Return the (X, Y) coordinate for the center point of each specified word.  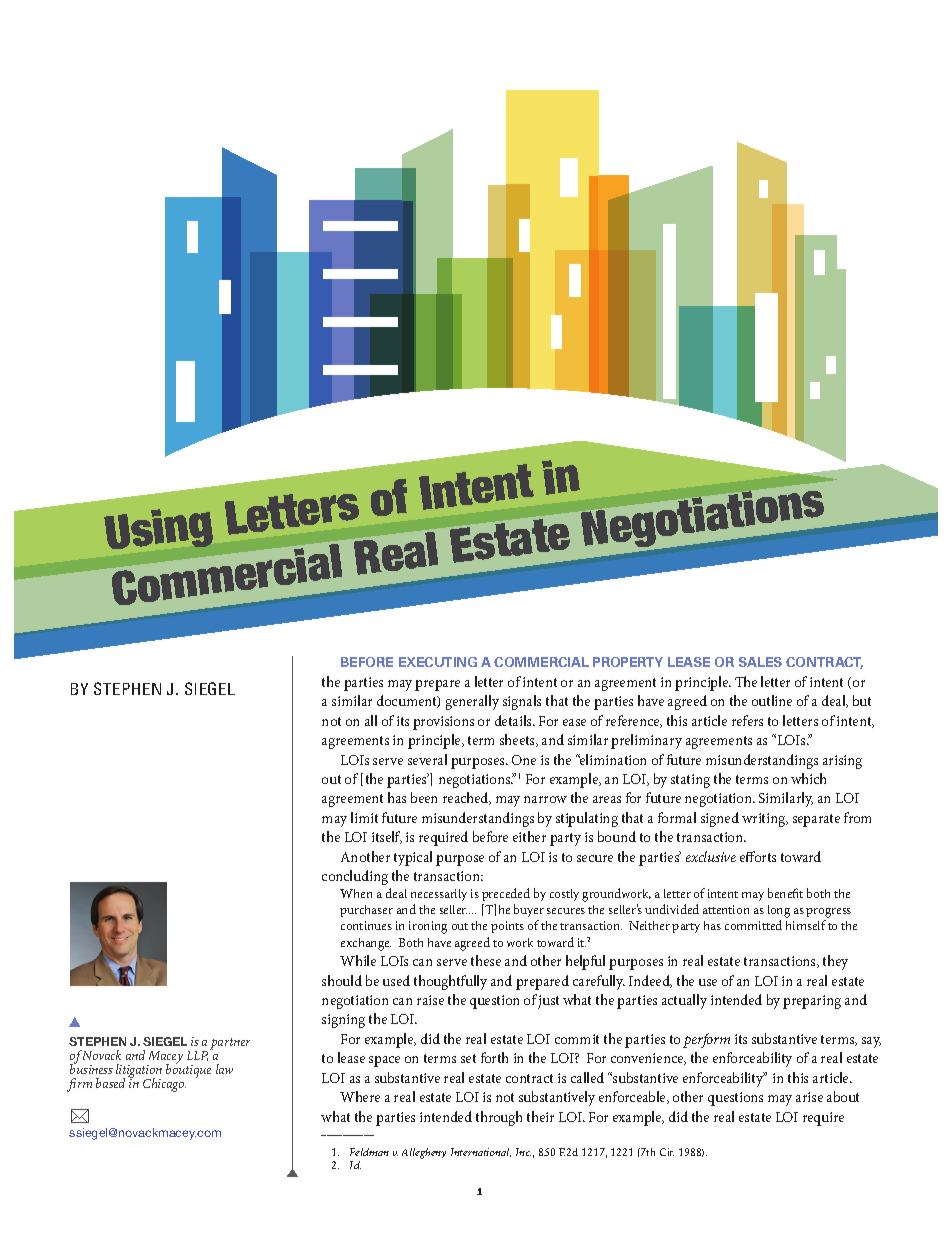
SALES (760, 662)
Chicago (164, 1085)
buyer (529, 910)
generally (472, 702)
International (481, 1152)
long (779, 911)
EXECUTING (438, 662)
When (356, 893)
